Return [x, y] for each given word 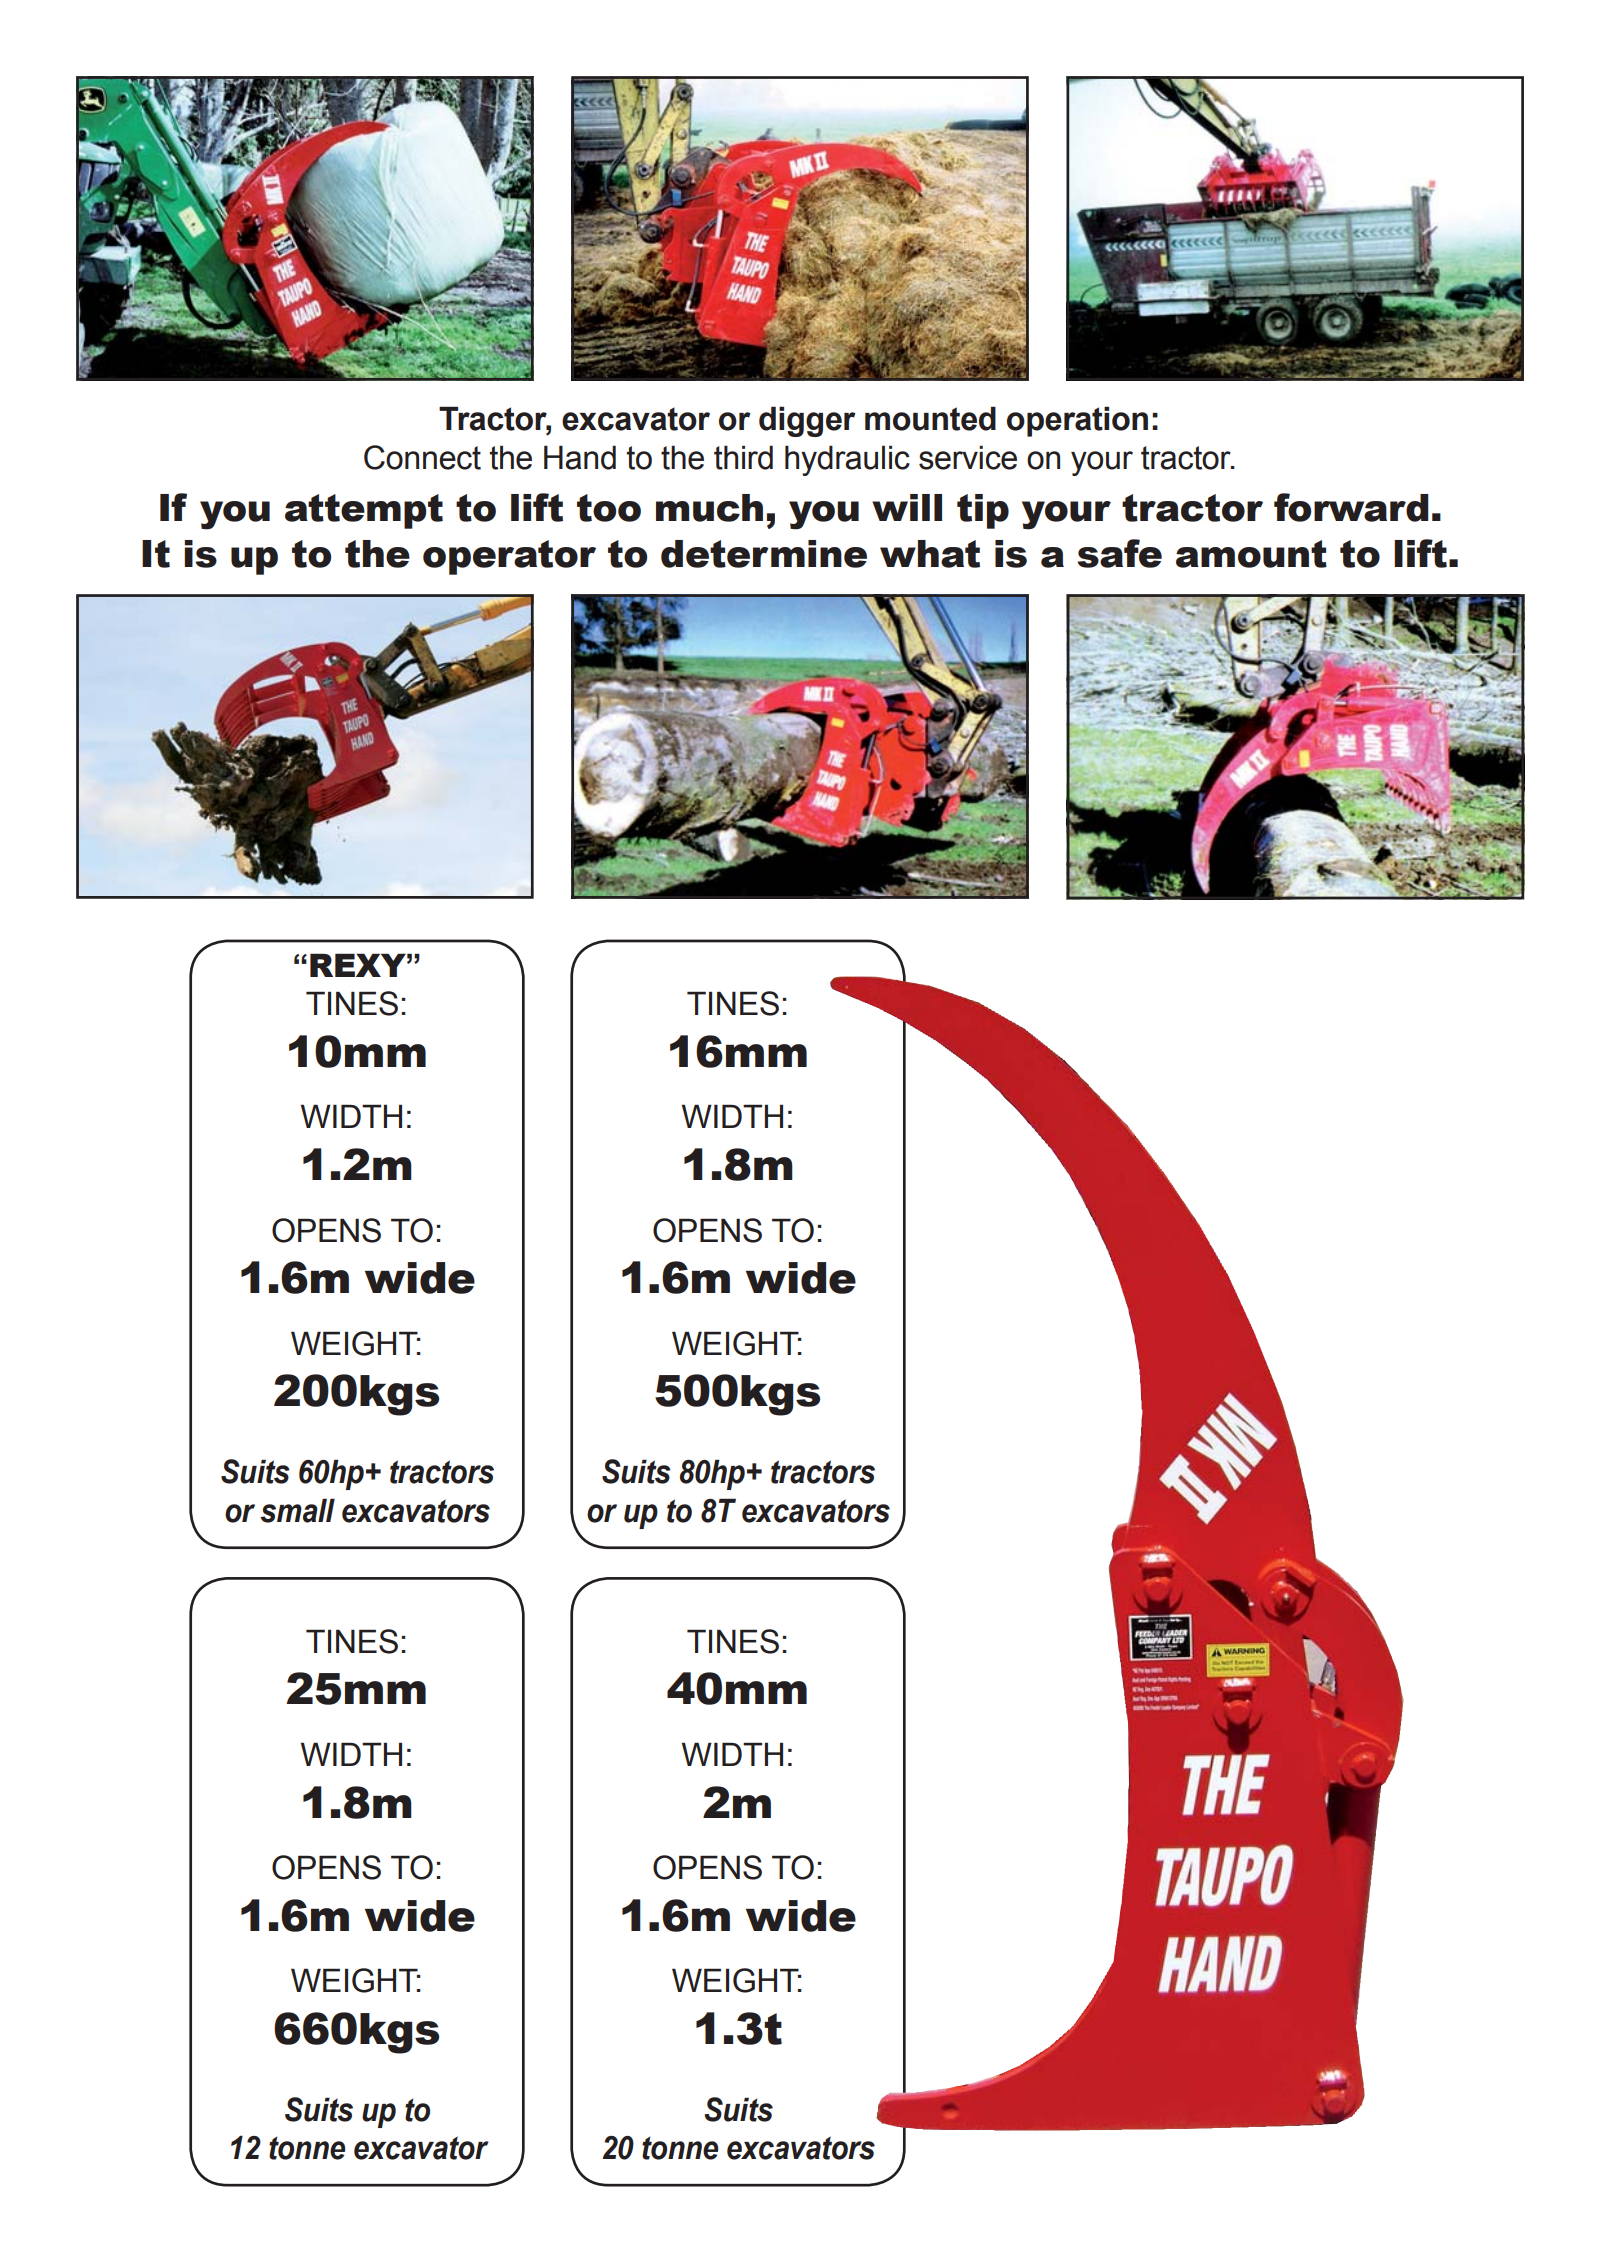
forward [1351, 507]
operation [1077, 421]
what [930, 554]
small [297, 1510]
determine [764, 554]
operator [509, 557]
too [609, 508]
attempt [364, 511]
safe [1119, 553]
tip [983, 511]
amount [1251, 554]
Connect [422, 457]
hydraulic [847, 460]
